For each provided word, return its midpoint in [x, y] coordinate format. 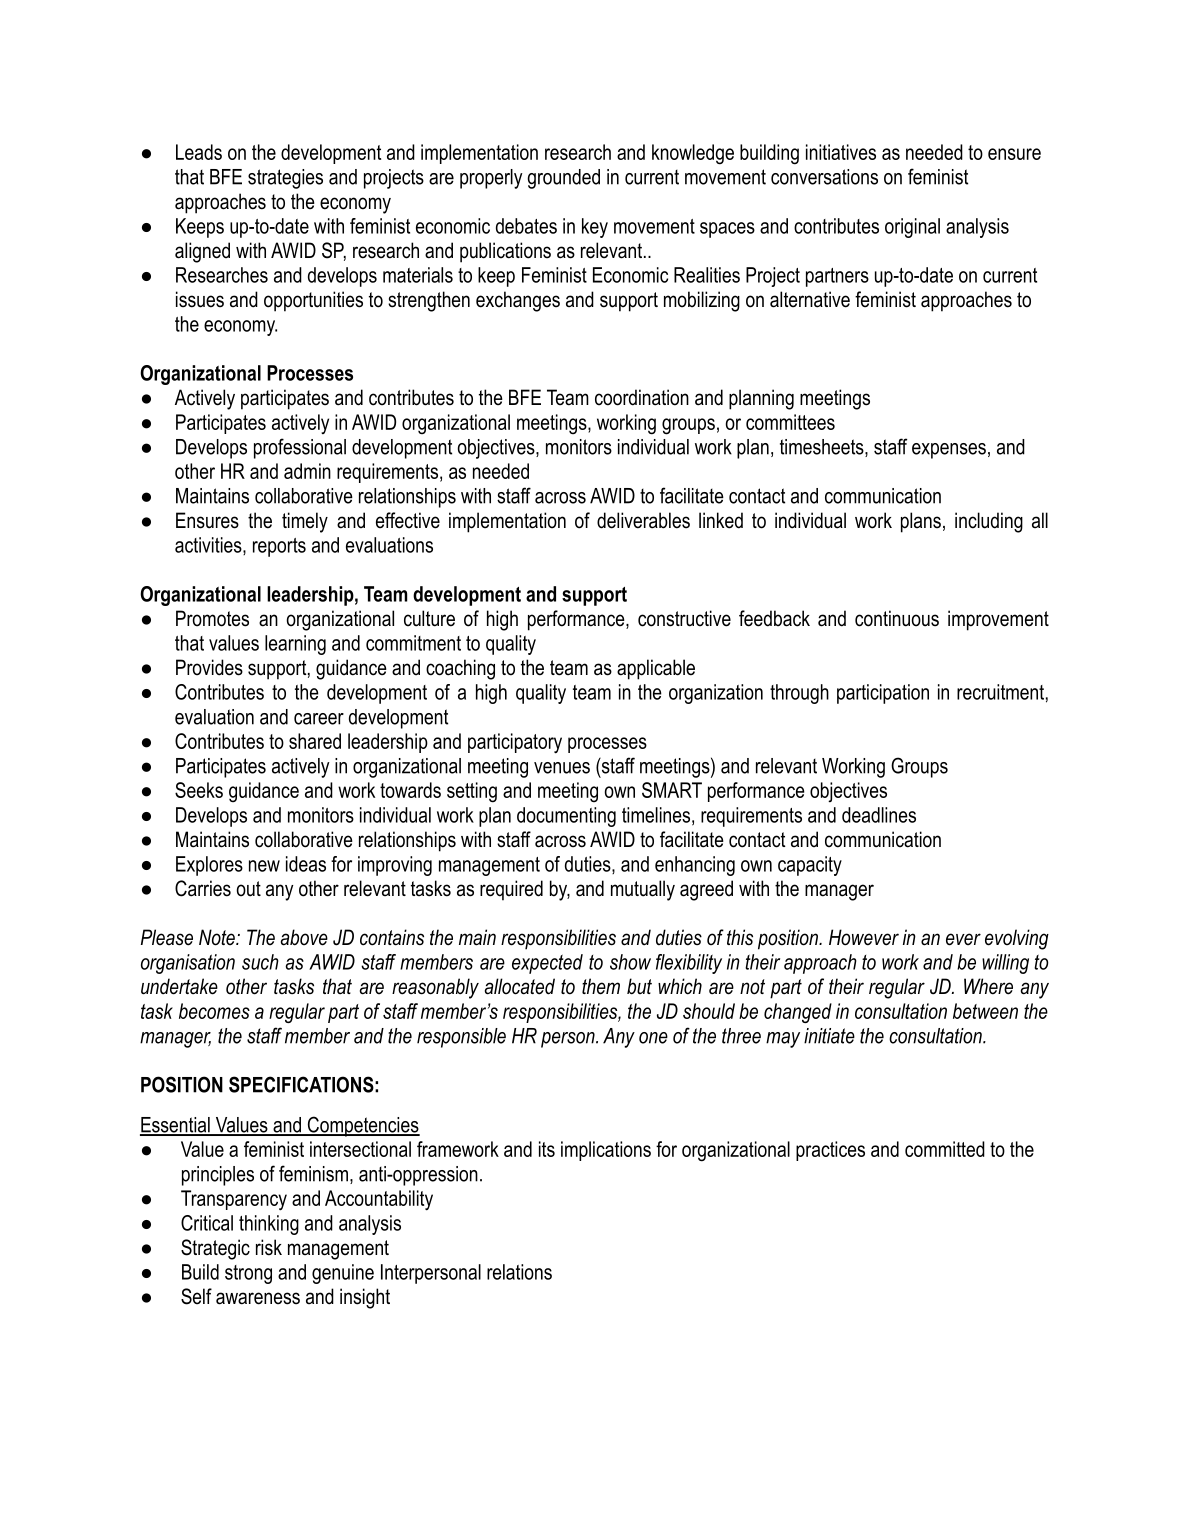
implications [606, 1151]
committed [945, 1149]
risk [269, 1247]
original [912, 228]
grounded [563, 179]
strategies [285, 179]
